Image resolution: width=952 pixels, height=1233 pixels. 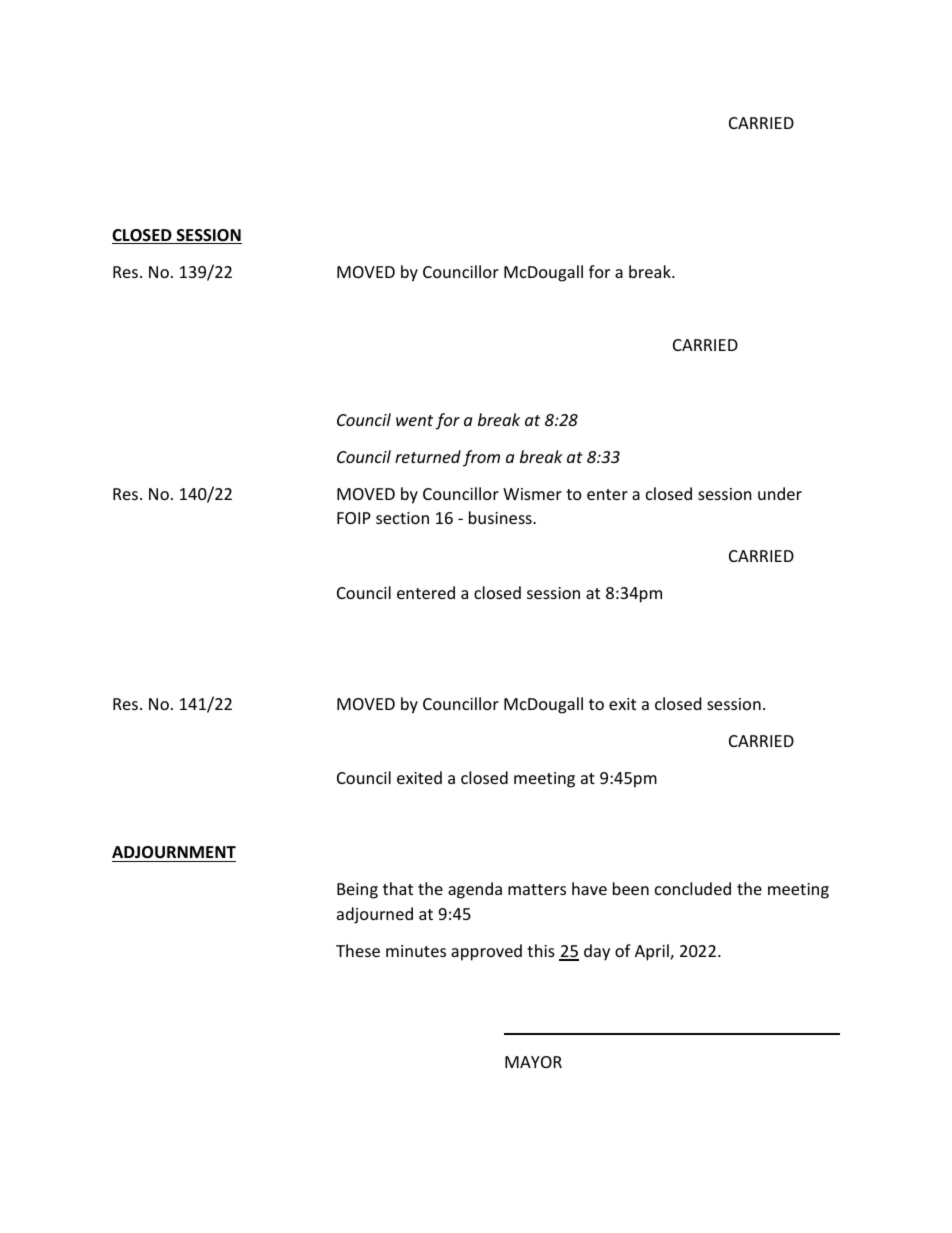 What do you see at coordinates (358, 950) in the screenshot?
I see `These` at bounding box center [358, 950].
